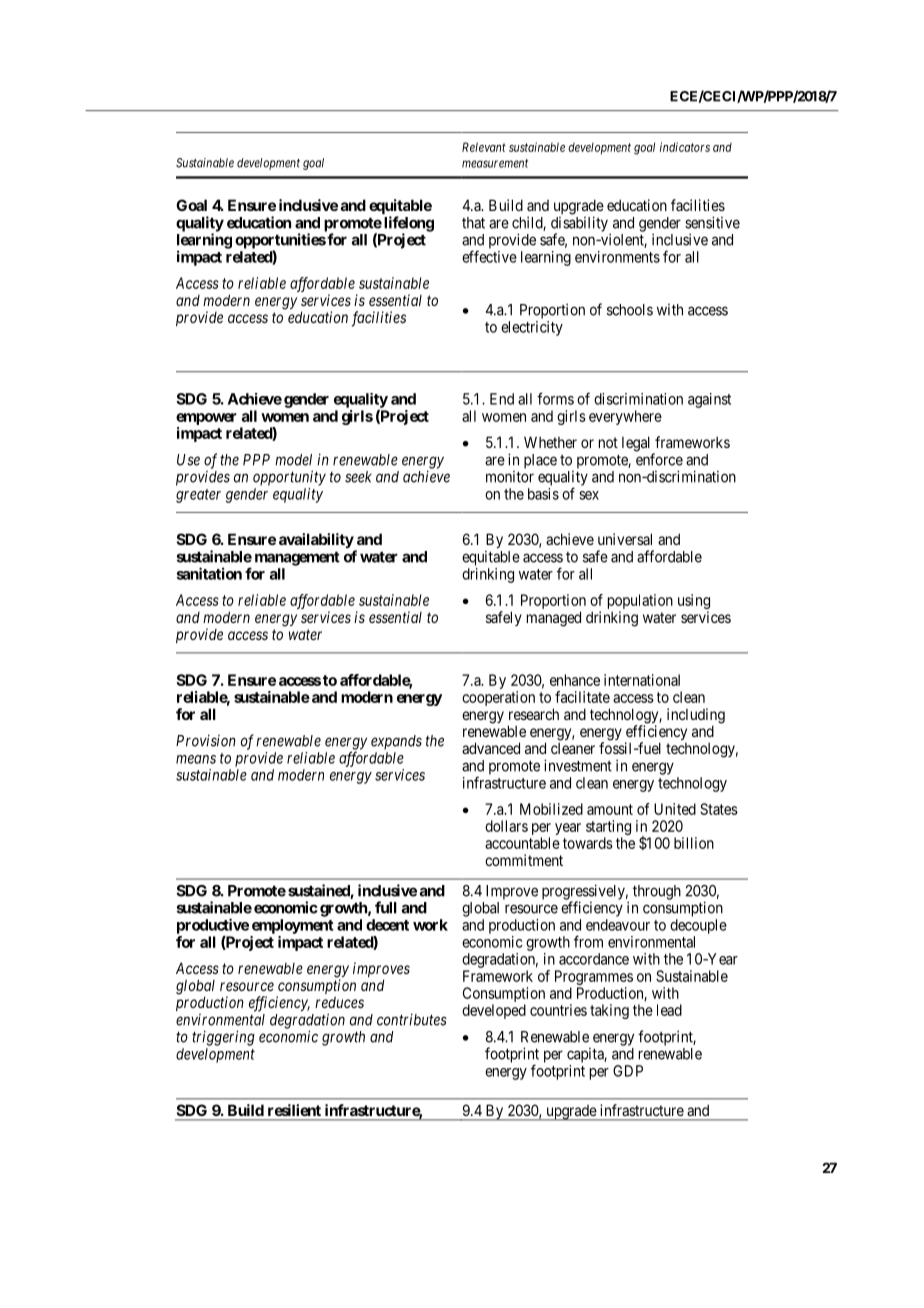  I want to click on lifelong, so click(409, 225).
